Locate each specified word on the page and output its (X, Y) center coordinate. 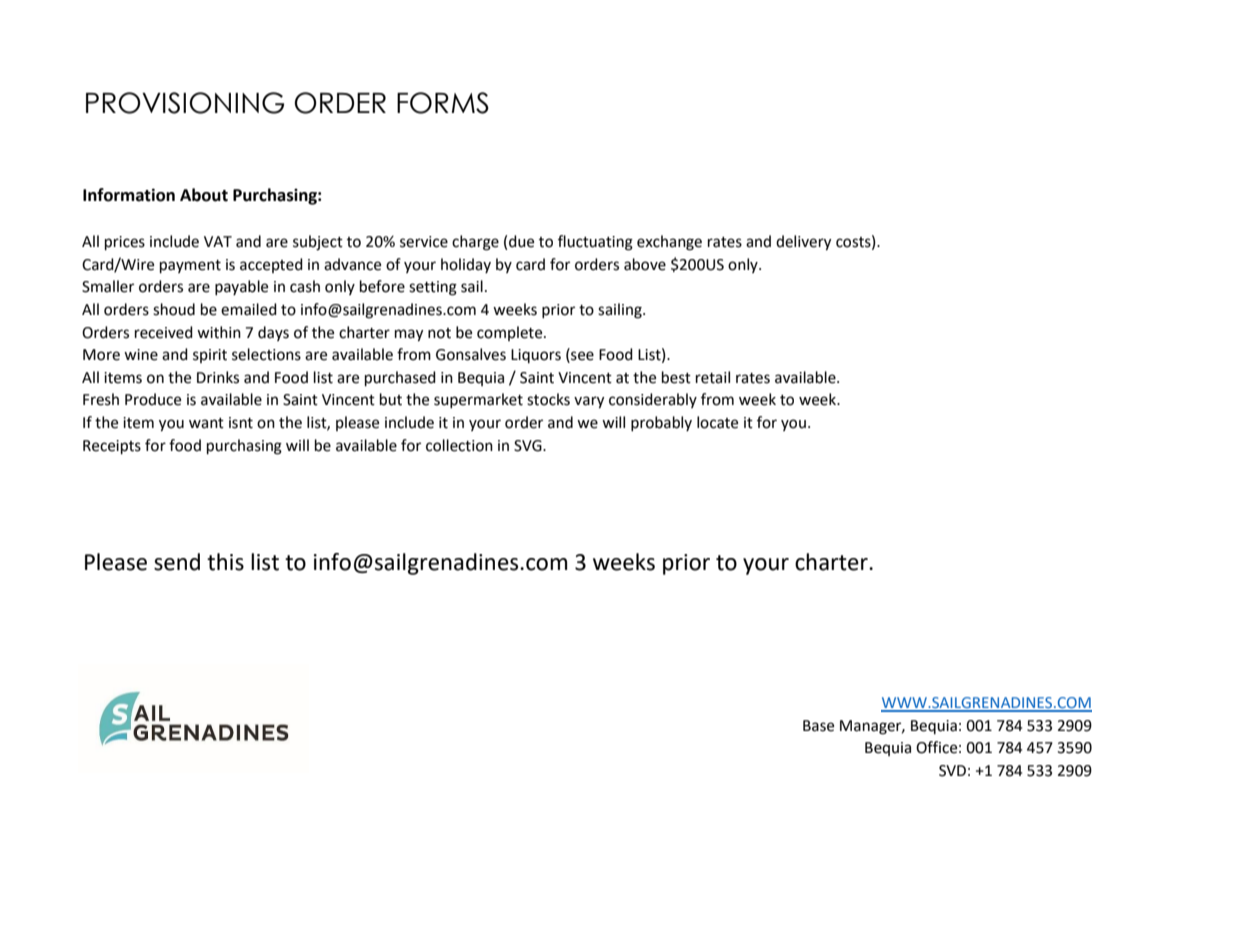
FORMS (443, 103)
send (177, 562)
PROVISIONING (185, 103)
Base (818, 726)
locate (717, 422)
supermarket (478, 400)
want (206, 423)
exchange (669, 243)
